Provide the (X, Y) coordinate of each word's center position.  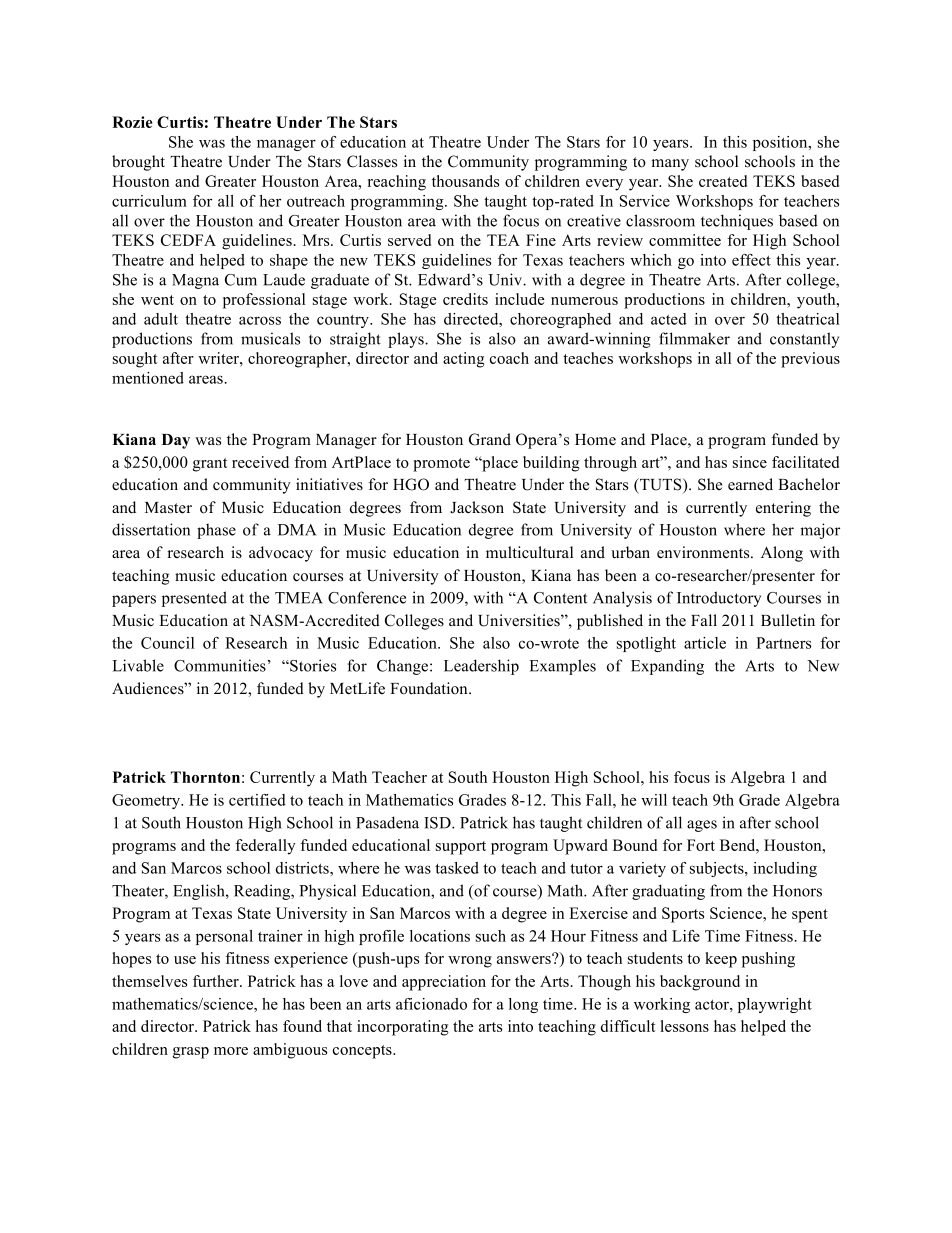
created (723, 181)
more (231, 1051)
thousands (465, 181)
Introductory (719, 599)
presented (194, 599)
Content (560, 598)
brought (138, 163)
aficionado (431, 1004)
